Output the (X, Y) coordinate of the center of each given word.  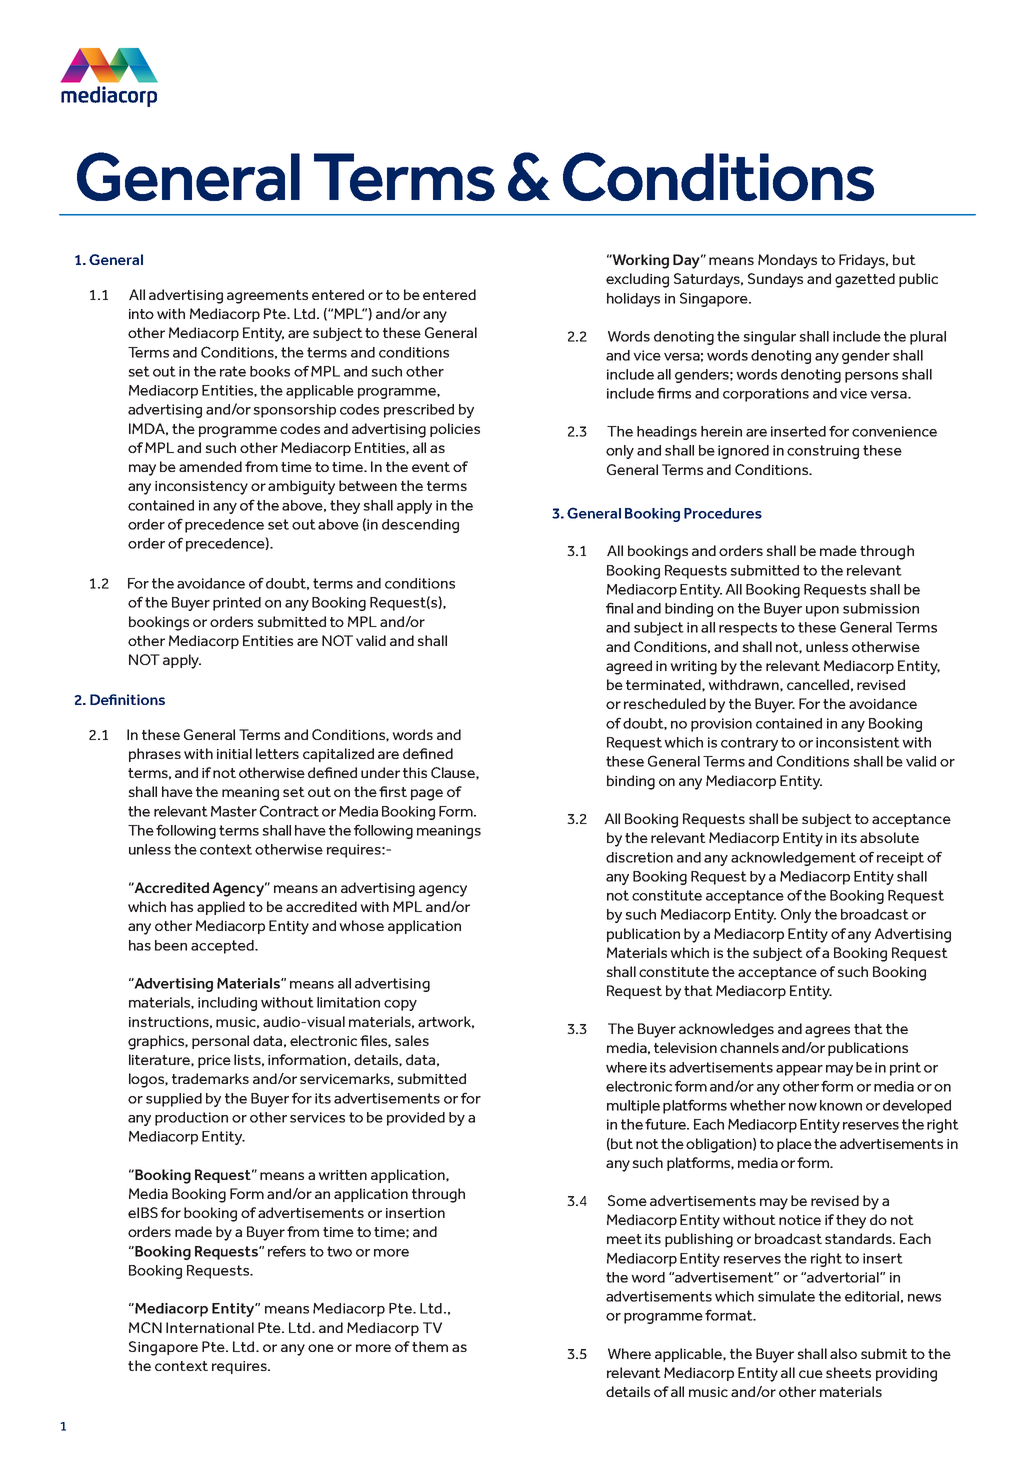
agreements (267, 297)
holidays (633, 300)
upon (822, 611)
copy (400, 1005)
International (210, 1327)
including (227, 1004)
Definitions (127, 699)
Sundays (775, 280)
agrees (827, 1032)
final (619, 608)
